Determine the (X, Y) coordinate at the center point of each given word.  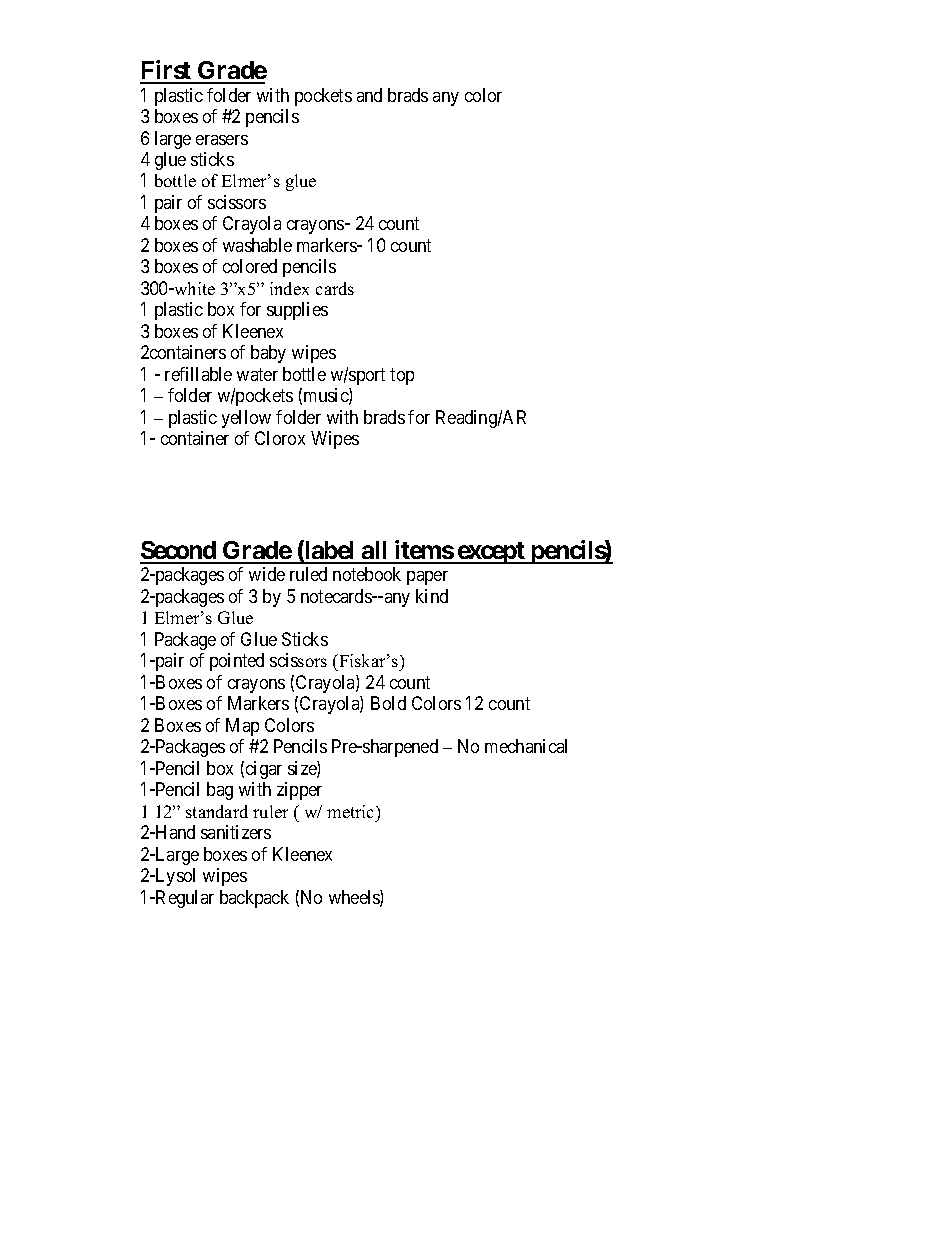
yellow (246, 419)
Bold (388, 703)
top (402, 376)
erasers (222, 140)
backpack (254, 899)
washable (257, 245)
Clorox (280, 438)
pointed (237, 662)
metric (352, 811)
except (491, 553)
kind (432, 596)
